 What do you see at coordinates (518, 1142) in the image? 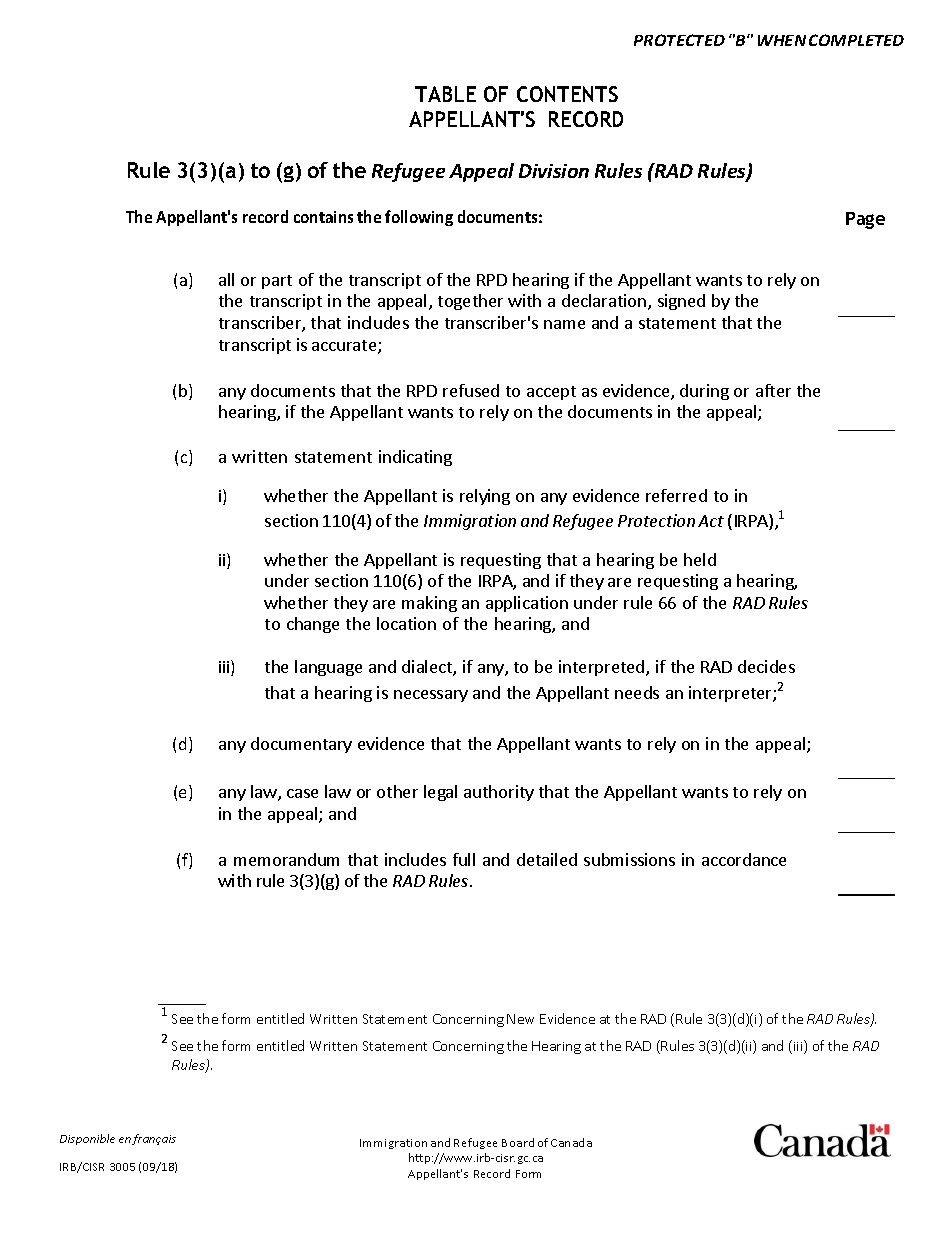
I see `Board` at bounding box center [518, 1142].
